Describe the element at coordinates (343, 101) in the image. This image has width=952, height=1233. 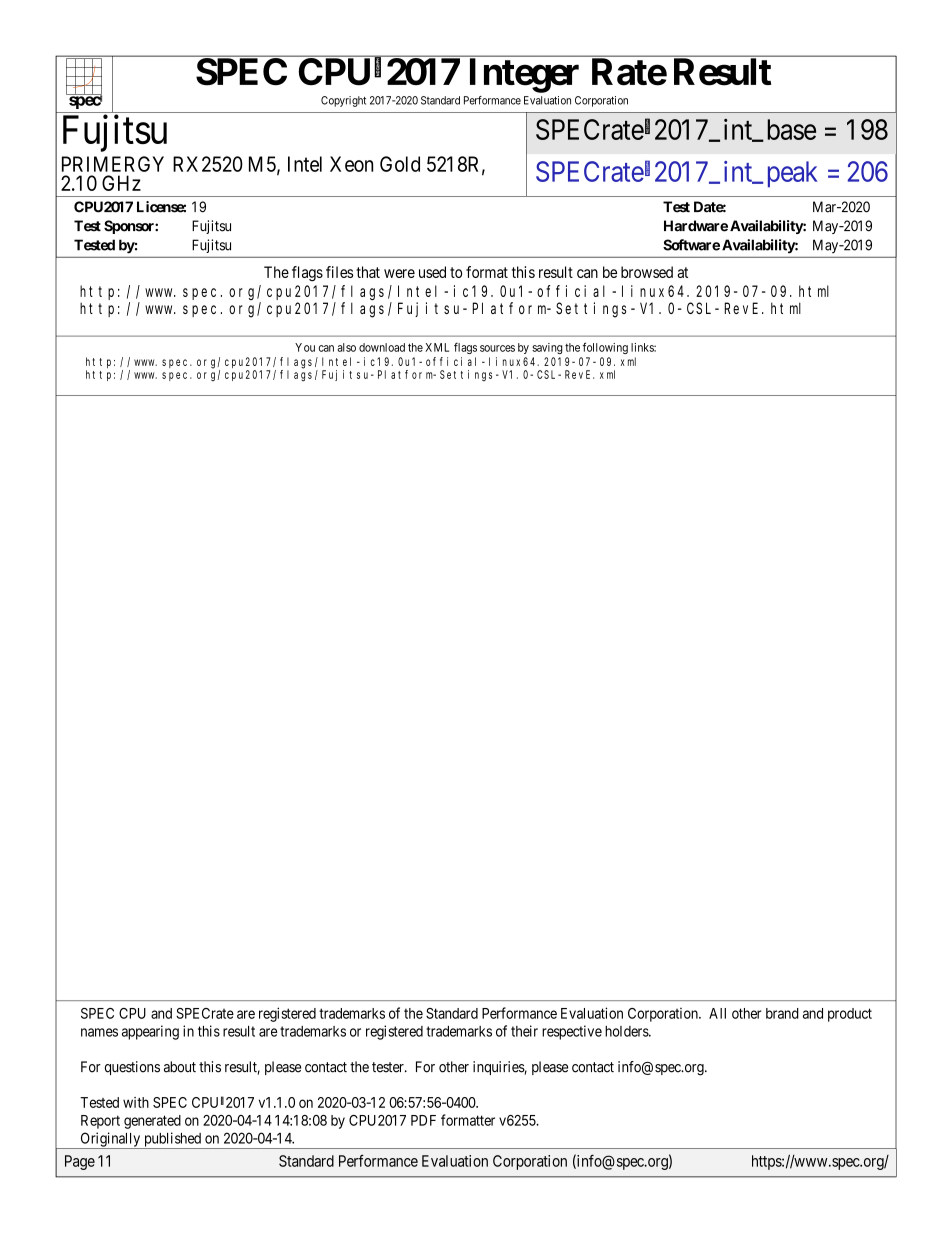
I see `Copyright` at that location.
